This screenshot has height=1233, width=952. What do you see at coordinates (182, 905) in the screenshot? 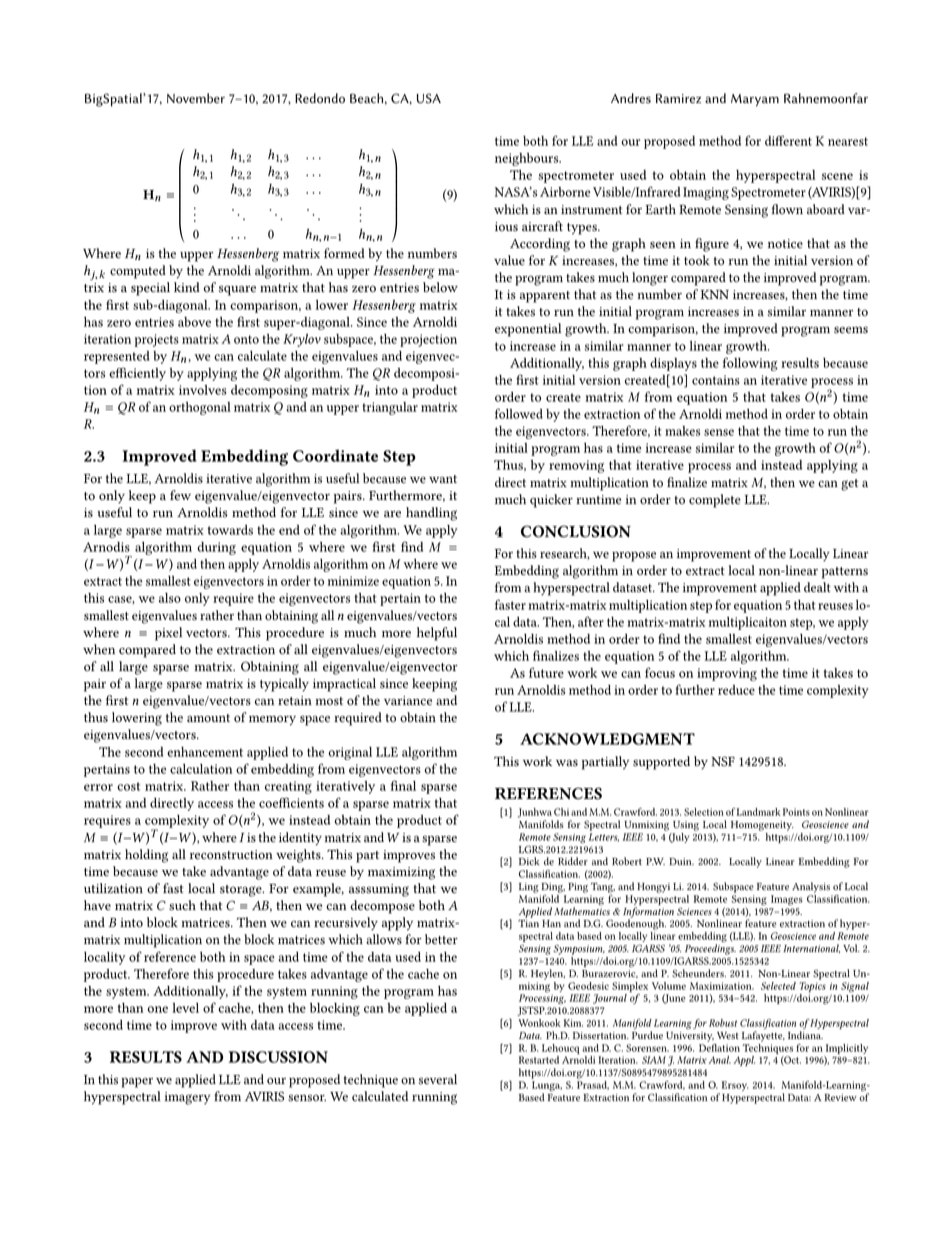
I see `such` at bounding box center [182, 905].
